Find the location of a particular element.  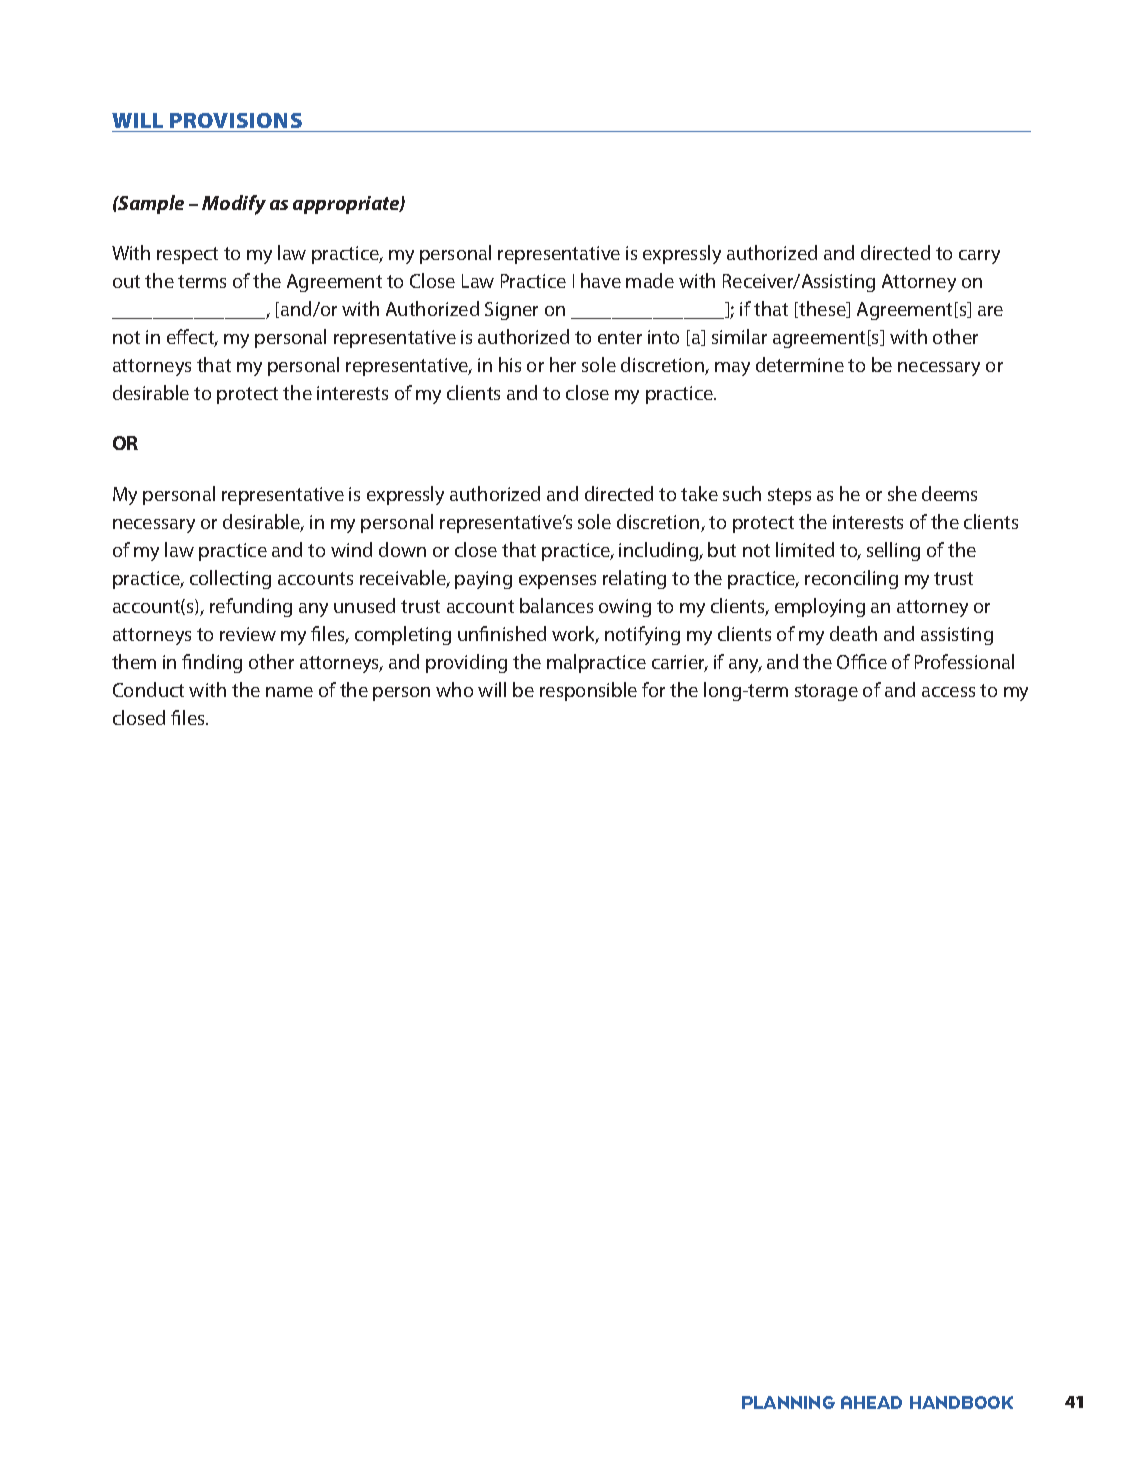

PROVISIONS is located at coordinates (236, 122).
